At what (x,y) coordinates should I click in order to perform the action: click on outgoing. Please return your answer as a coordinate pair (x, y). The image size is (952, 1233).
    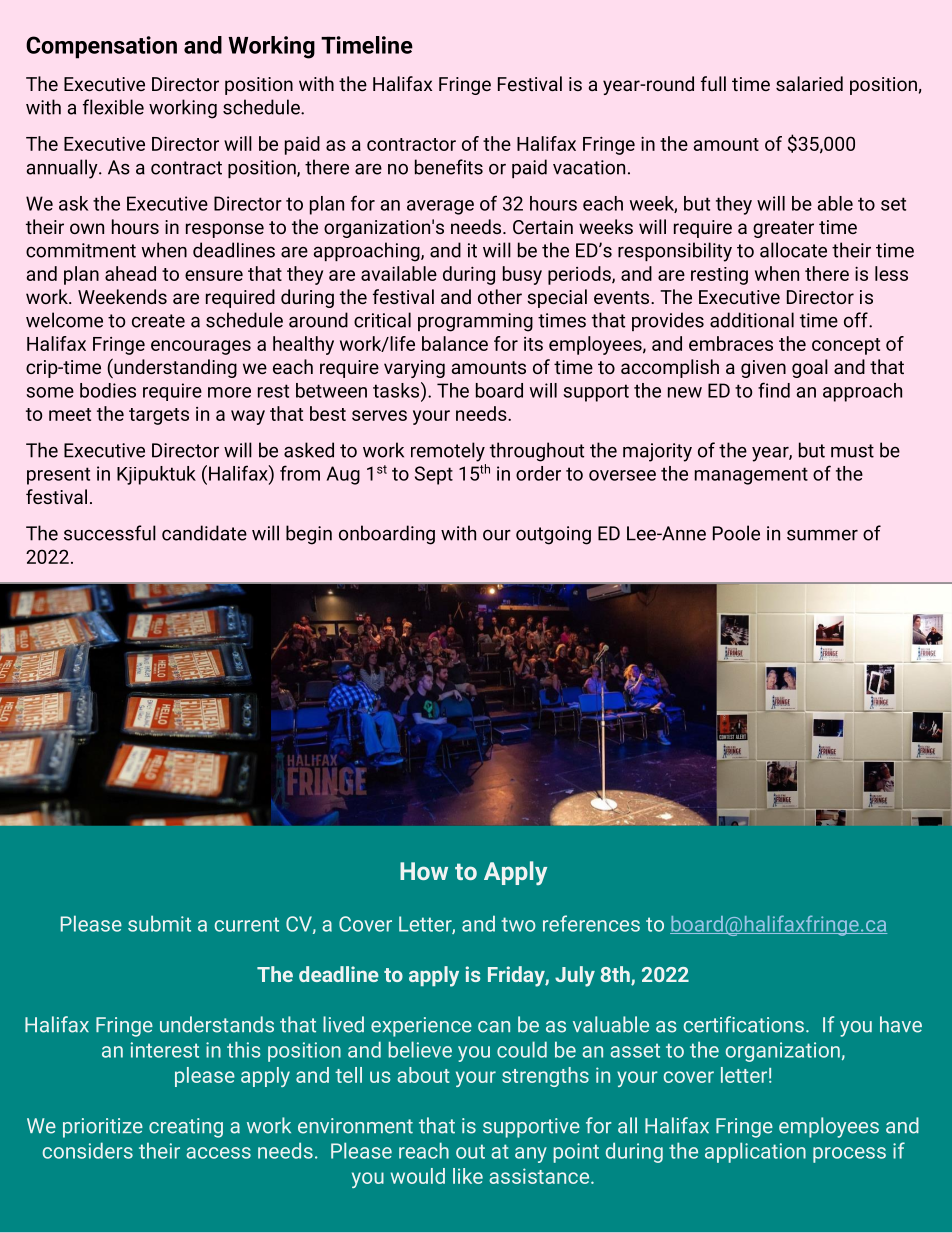
    Looking at the image, I should click on (553, 535).
